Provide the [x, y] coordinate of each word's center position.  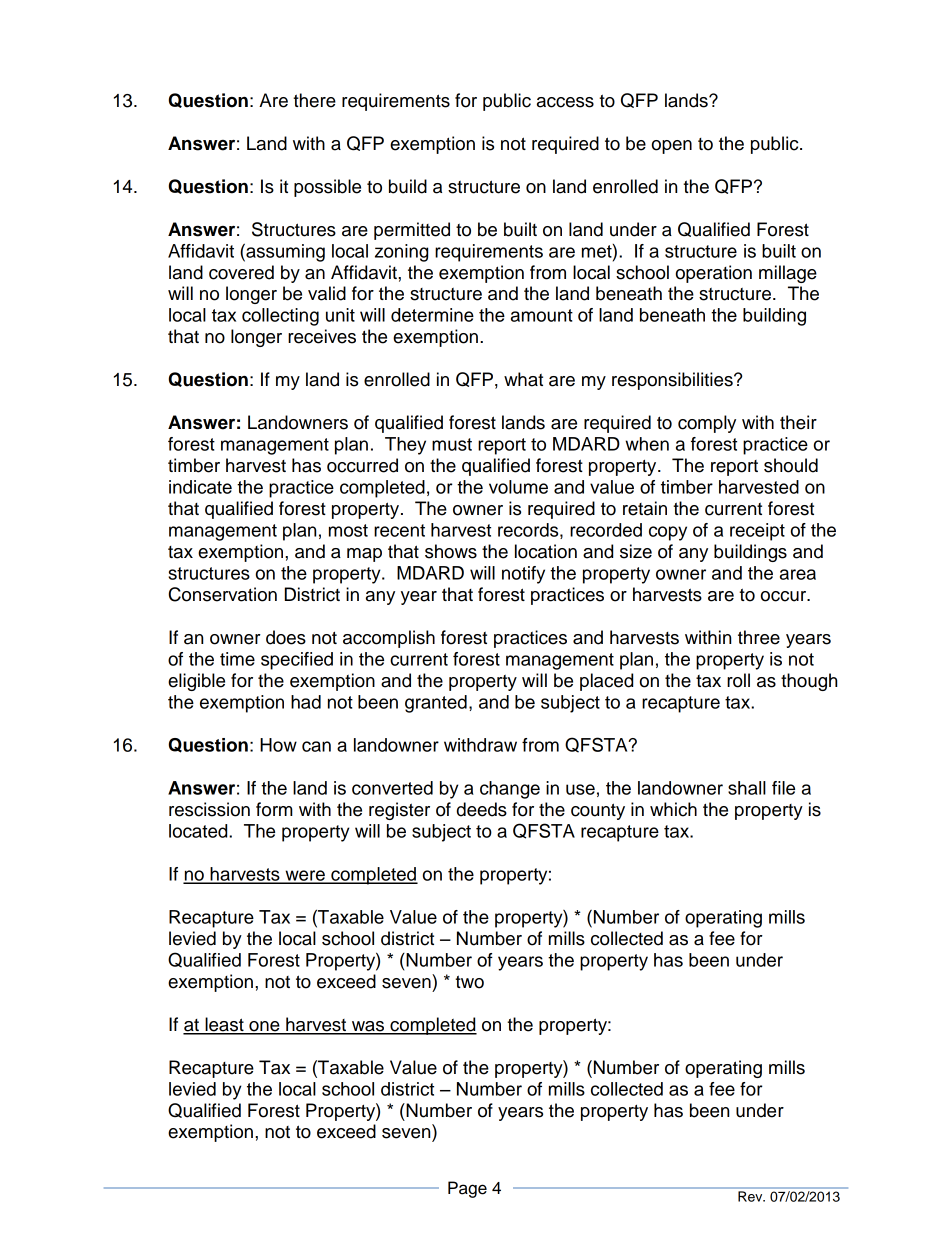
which [673, 809]
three [759, 637]
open [672, 147]
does [286, 637]
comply [707, 424]
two [469, 982]
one [264, 1027]
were [305, 876]
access [565, 102]
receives [322, 336]
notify [523, 575]
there [314, 100]
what [523, 379]
